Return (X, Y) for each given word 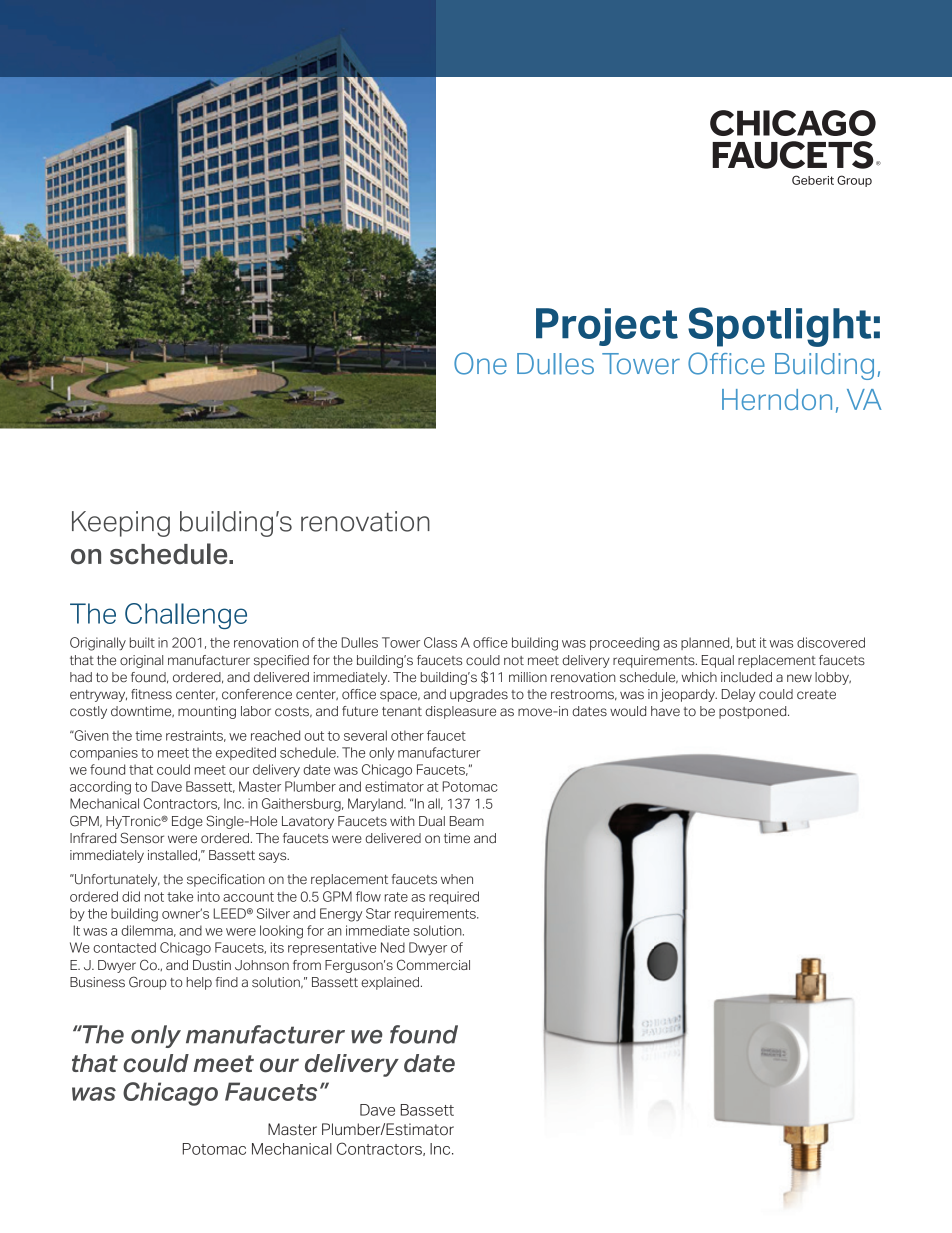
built (142, 642)
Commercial (433, 965)
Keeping (121, 524)
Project (607, 327)
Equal (718, 661)
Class (440, 642)
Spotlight (780, 327)
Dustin (212, 965)
